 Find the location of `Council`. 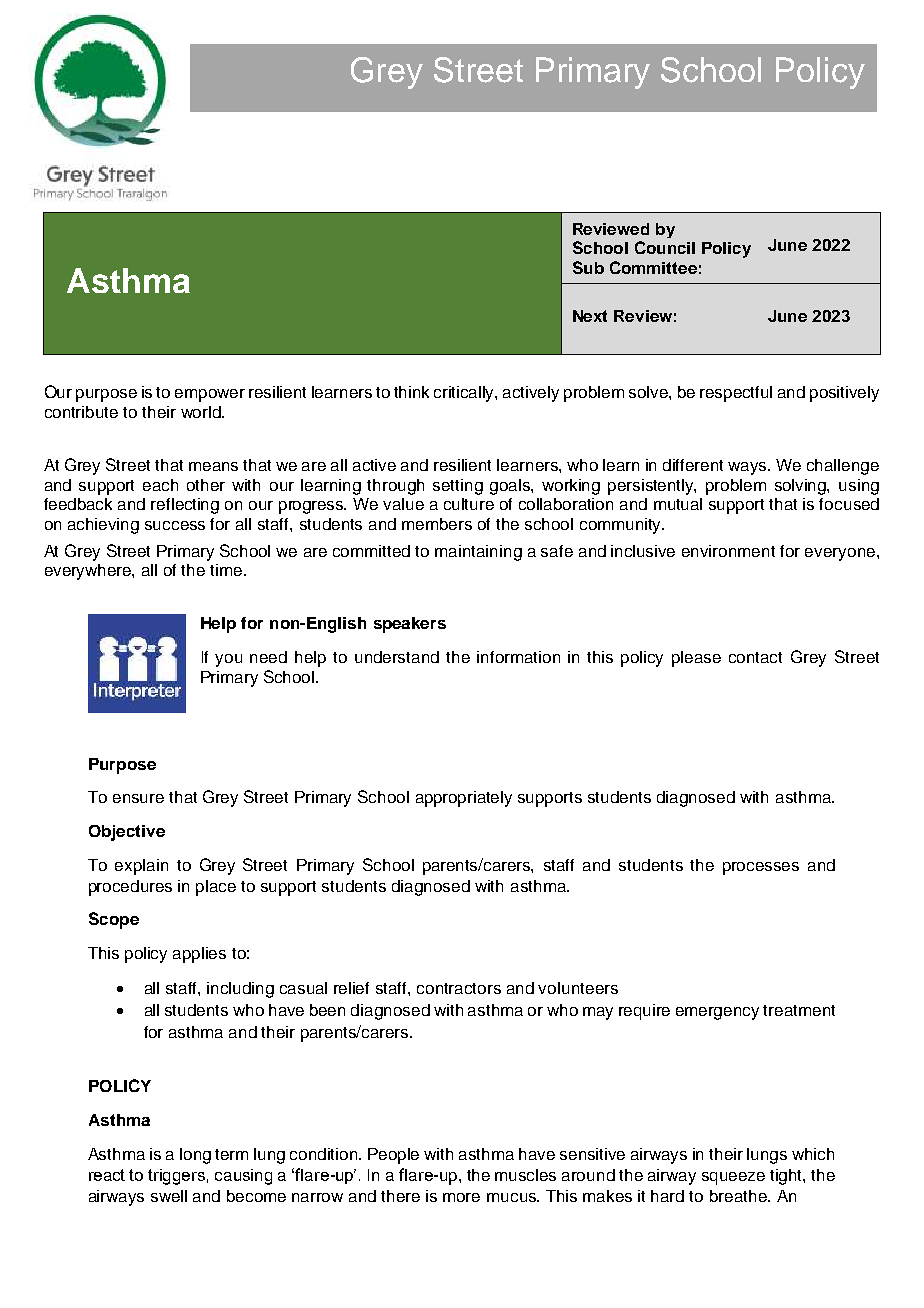

Council is located at coordinates (665, 247).
